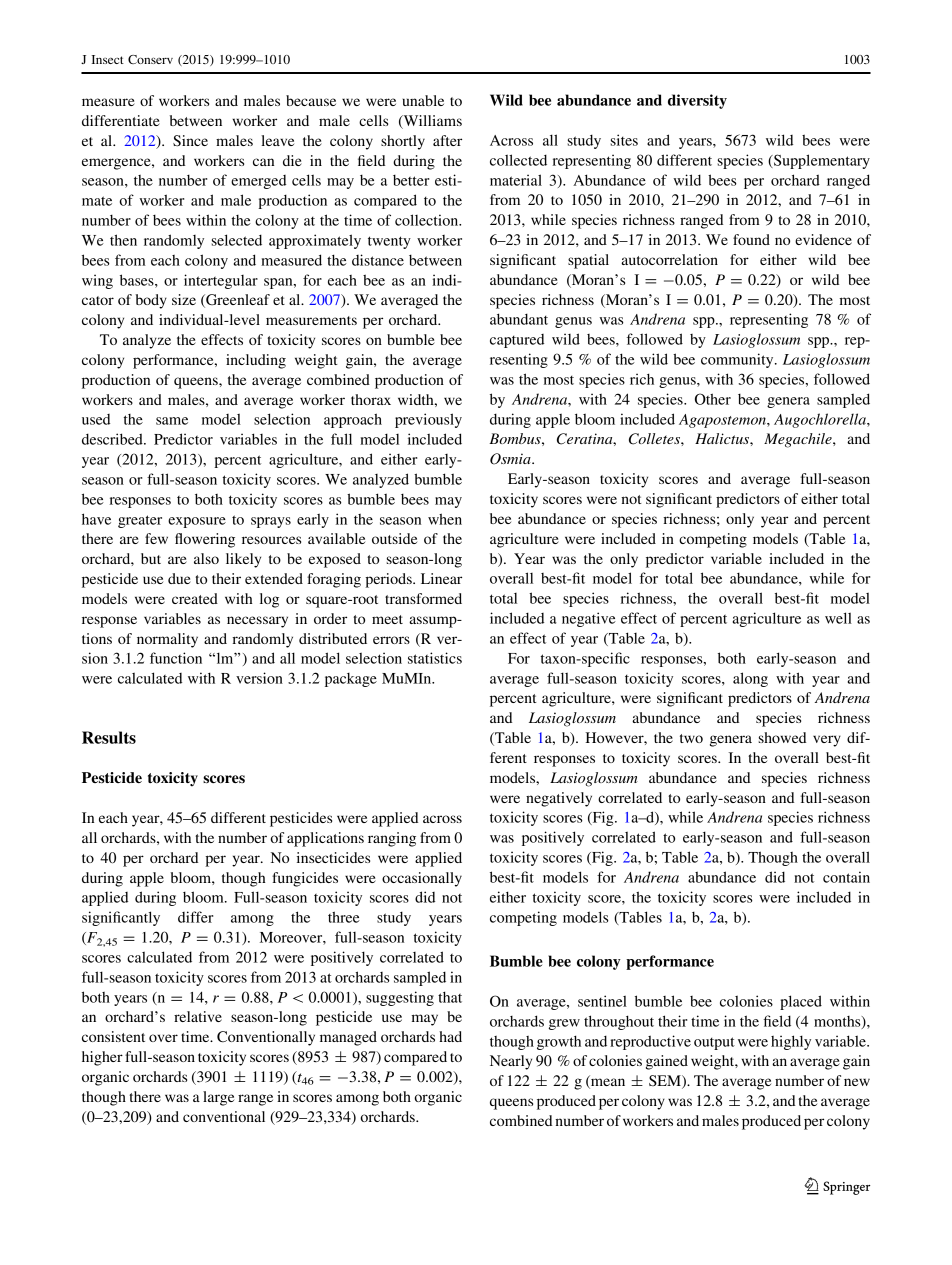 The image size is (952, 1265). Describe the element at coordinates (305, 879) in the document. I see `fungicides` at that location.
